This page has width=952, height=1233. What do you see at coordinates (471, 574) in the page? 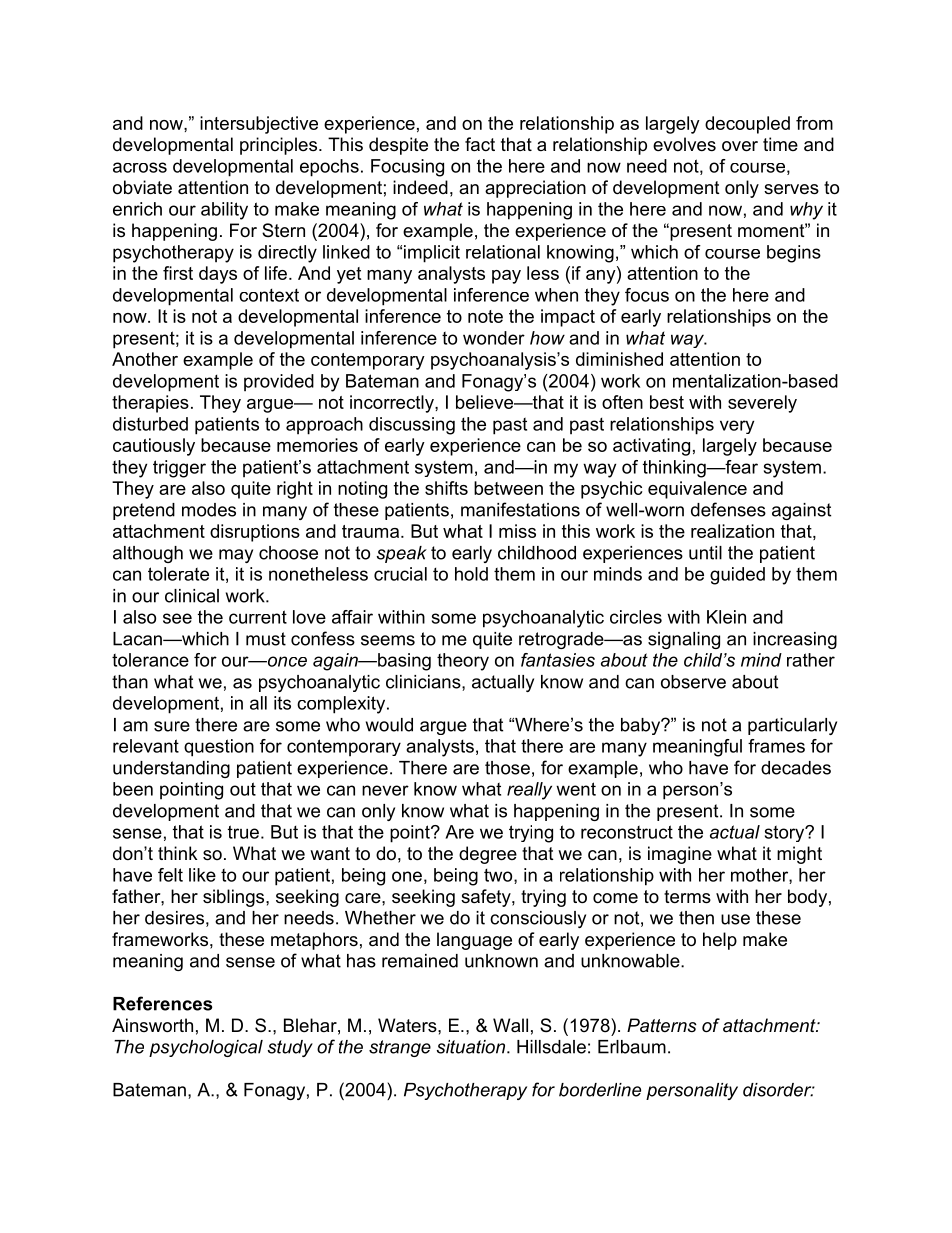
I see `hold` at bounding box center [471, 574].
